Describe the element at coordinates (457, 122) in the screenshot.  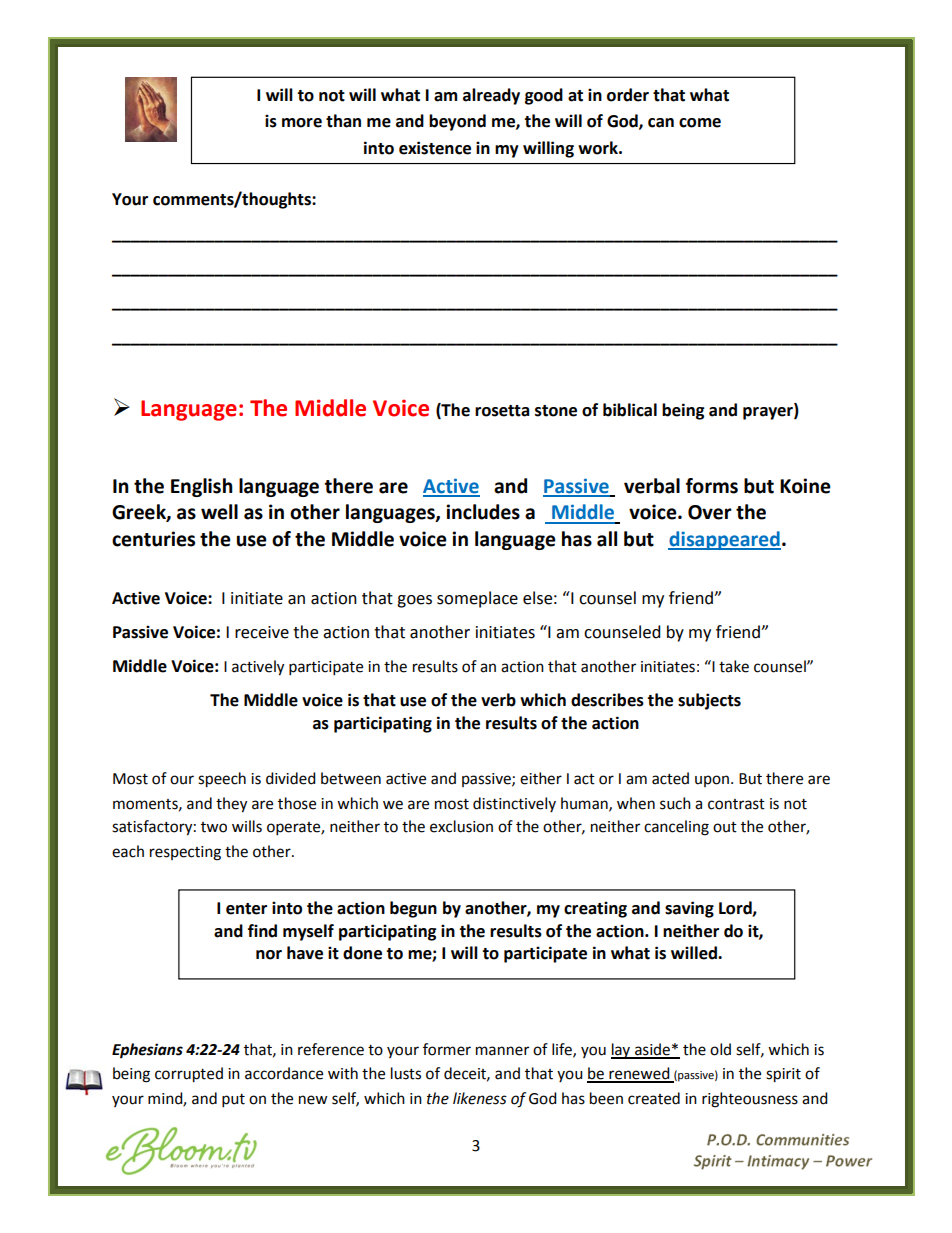
I see `beyond` at that location.
